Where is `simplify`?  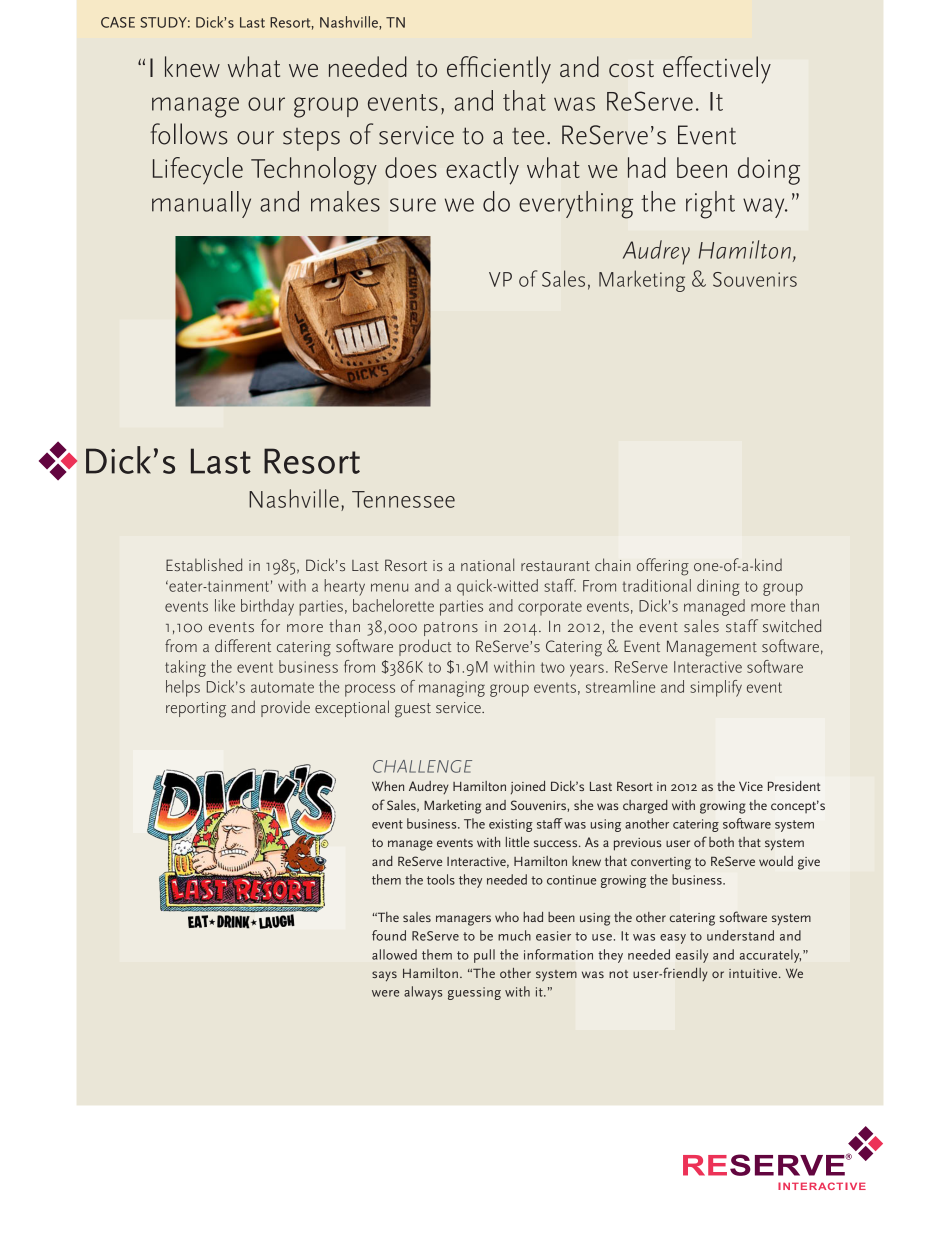 simplify is located at coordinates (716, 688).
